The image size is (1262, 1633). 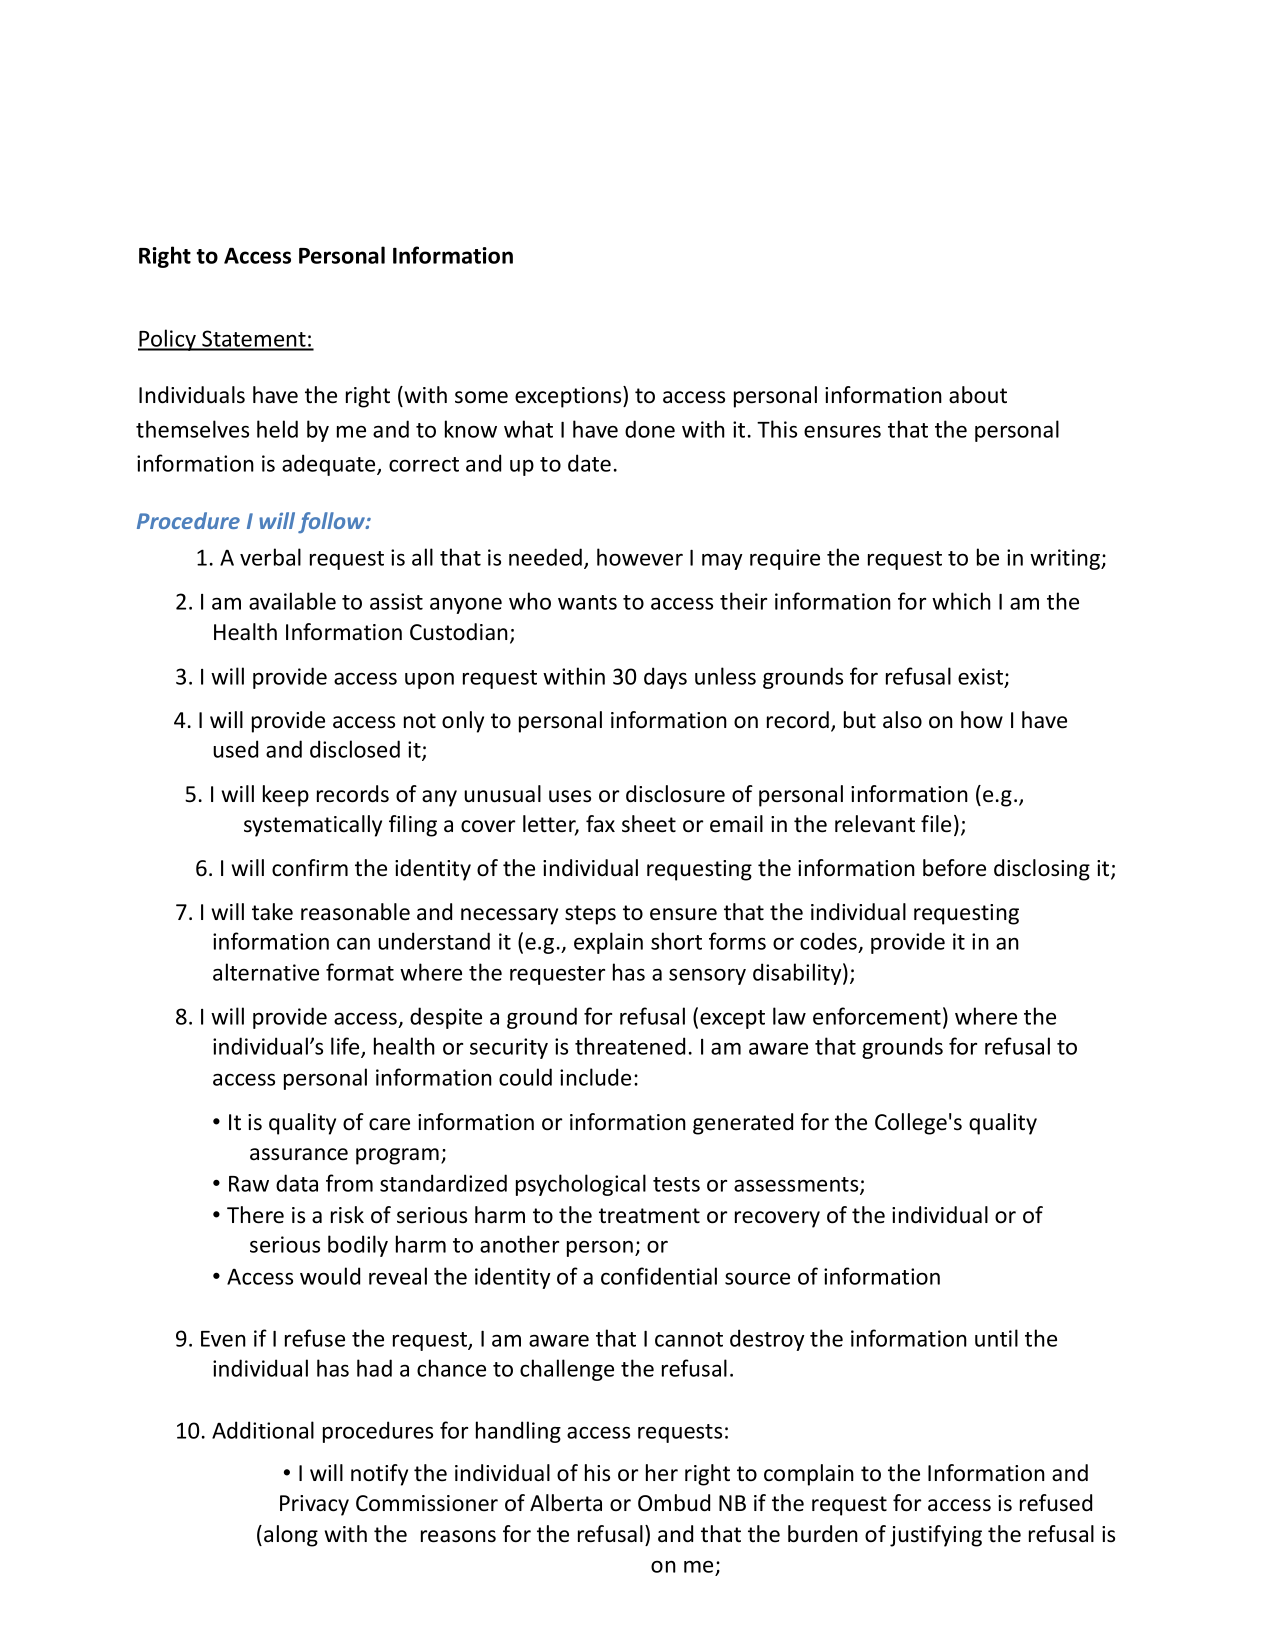 I want to click on life, so click(x=346, y=1047).
